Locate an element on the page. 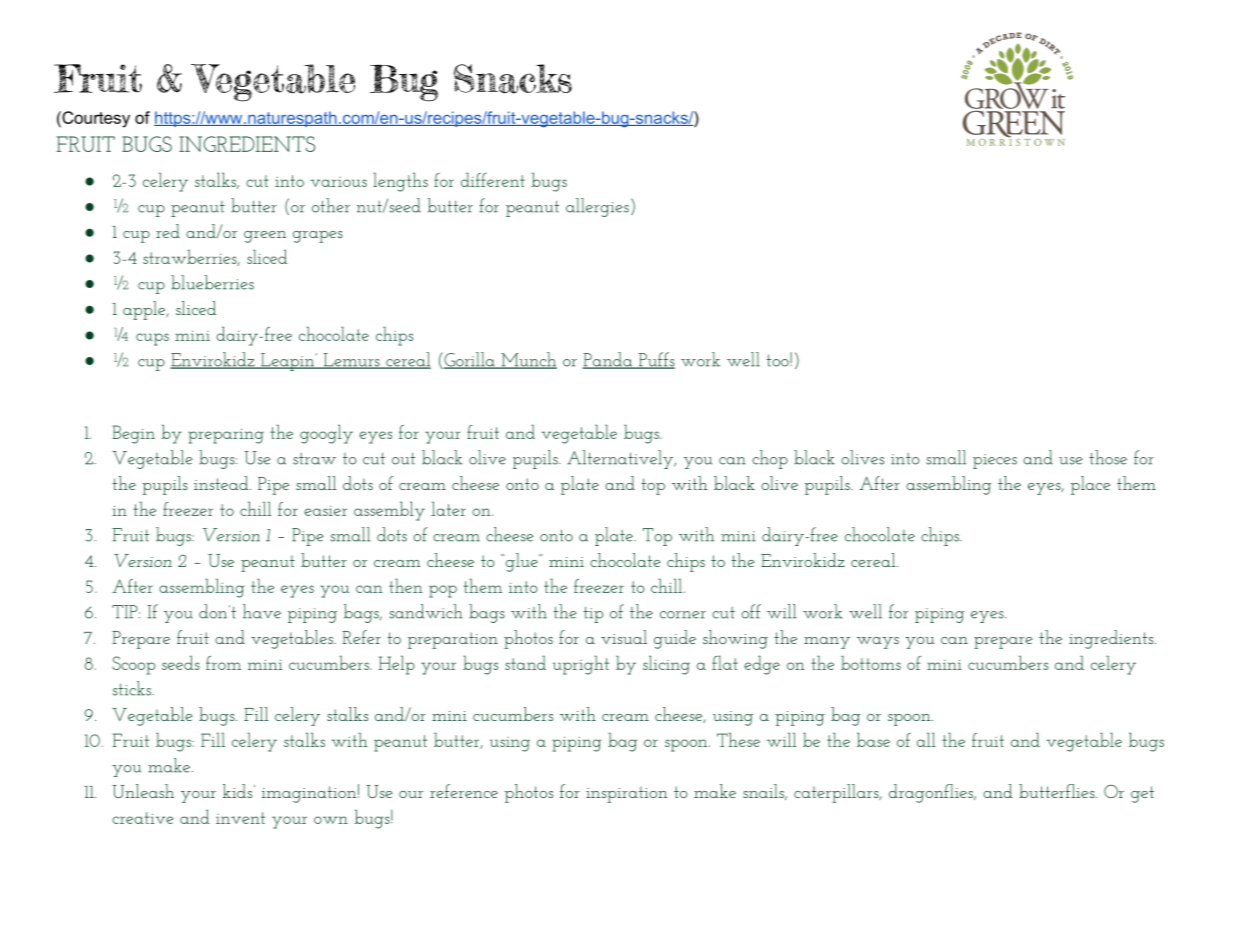 This document has height=952, width=1233. preparing is located at coordinates (226, 436).
